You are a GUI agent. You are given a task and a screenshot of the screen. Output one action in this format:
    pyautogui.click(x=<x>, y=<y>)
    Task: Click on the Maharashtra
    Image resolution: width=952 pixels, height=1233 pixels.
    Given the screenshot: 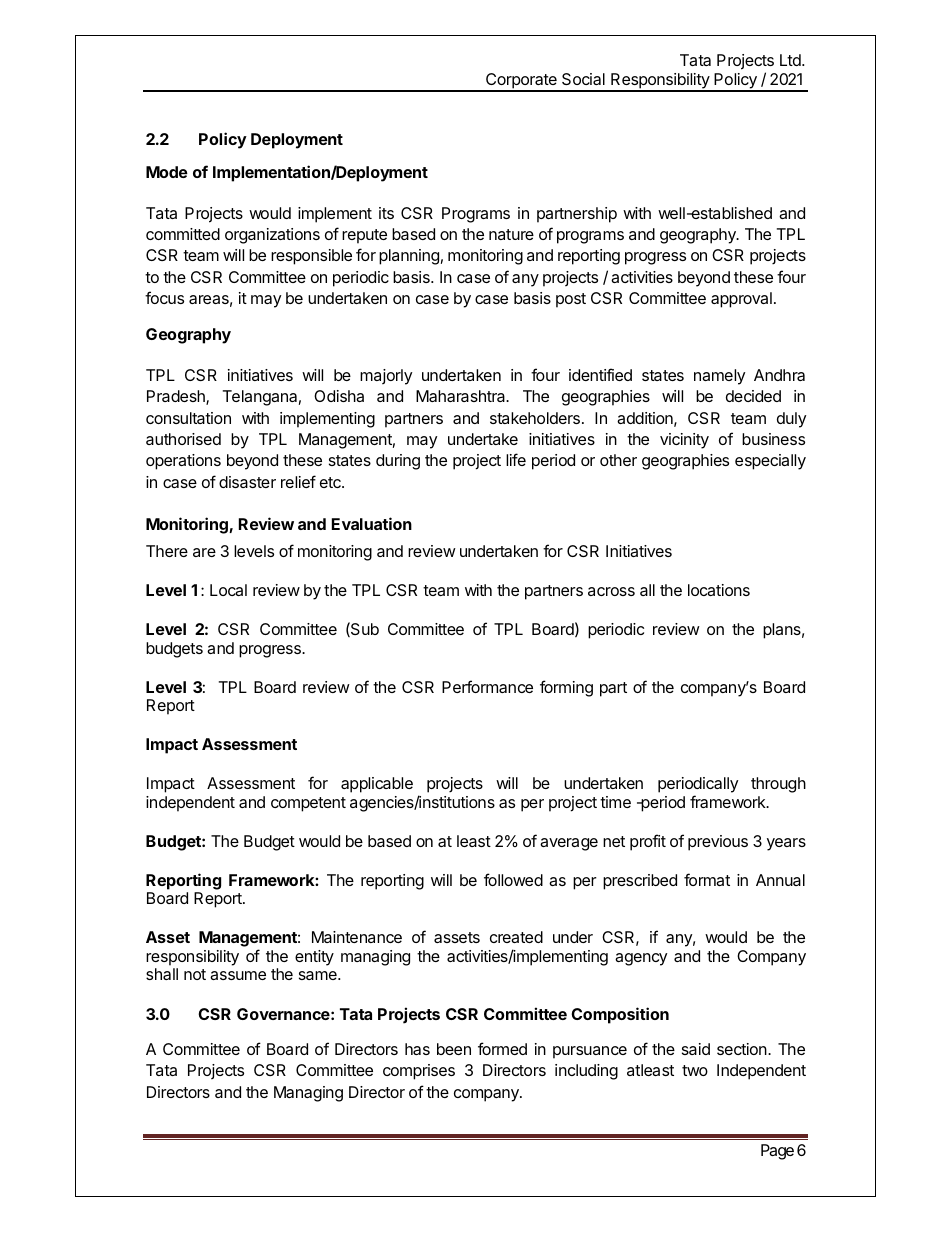 What is the action you would take?
    pyautogui.click(x=462, y=396)
